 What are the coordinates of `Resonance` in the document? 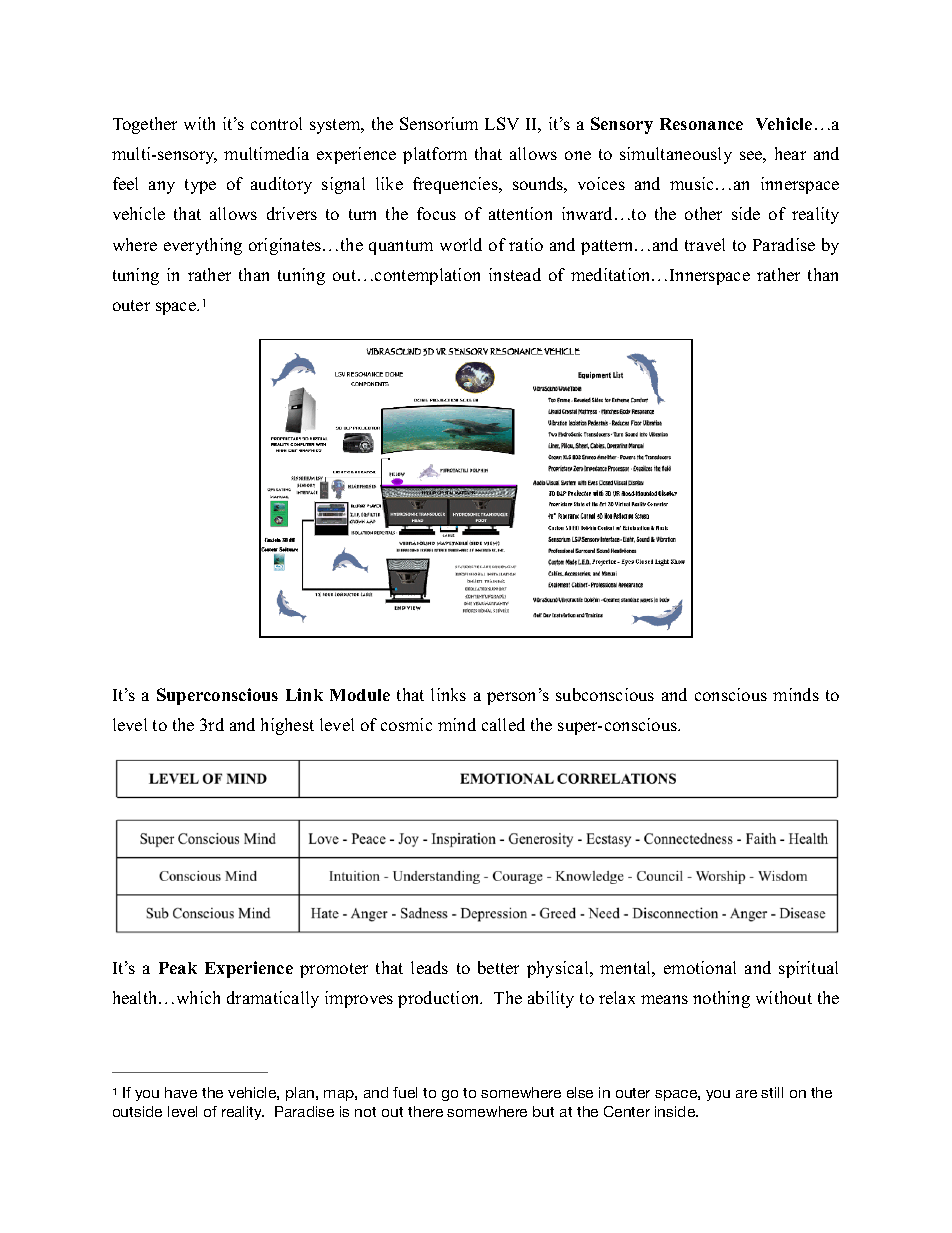 It's located at (701, 124).
